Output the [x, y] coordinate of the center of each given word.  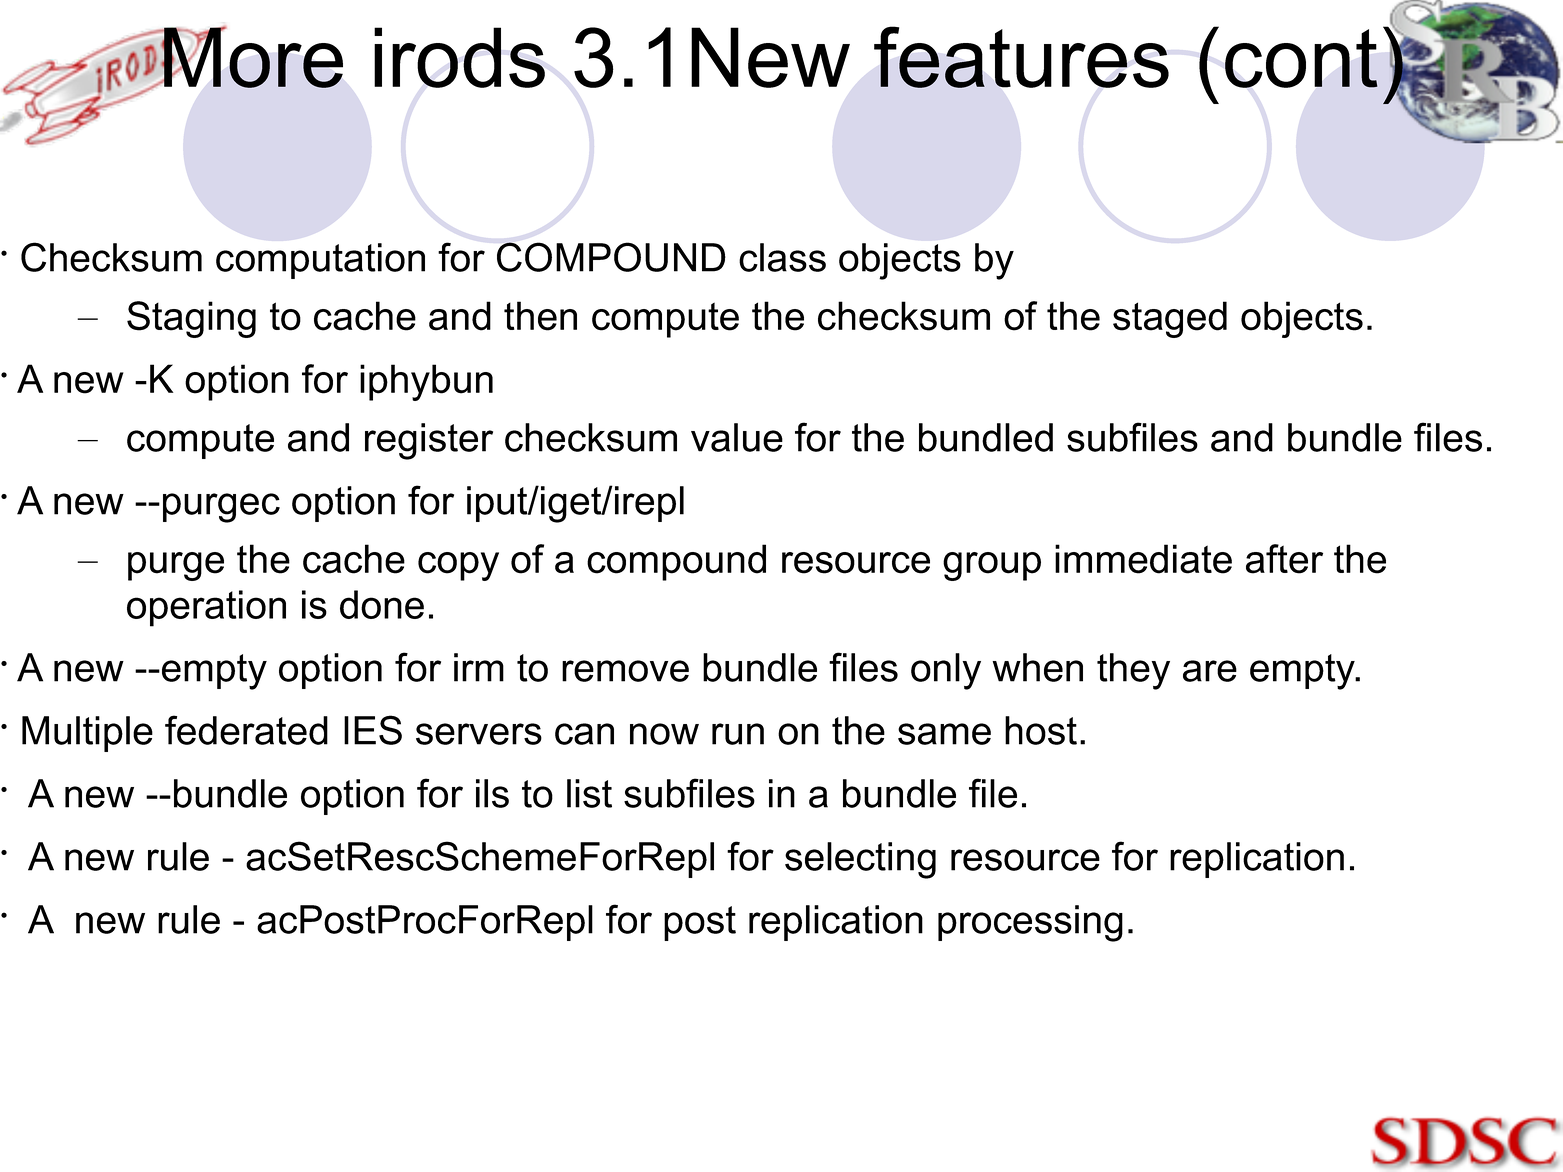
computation [320, 261]
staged [1170, 319]
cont [1301, 58]
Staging [191, 319]
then [540, 316]
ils [492, 793]
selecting [860, 860]
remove [625, 671]
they [1133, 671]
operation [206, 608]
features [1021, 57]
